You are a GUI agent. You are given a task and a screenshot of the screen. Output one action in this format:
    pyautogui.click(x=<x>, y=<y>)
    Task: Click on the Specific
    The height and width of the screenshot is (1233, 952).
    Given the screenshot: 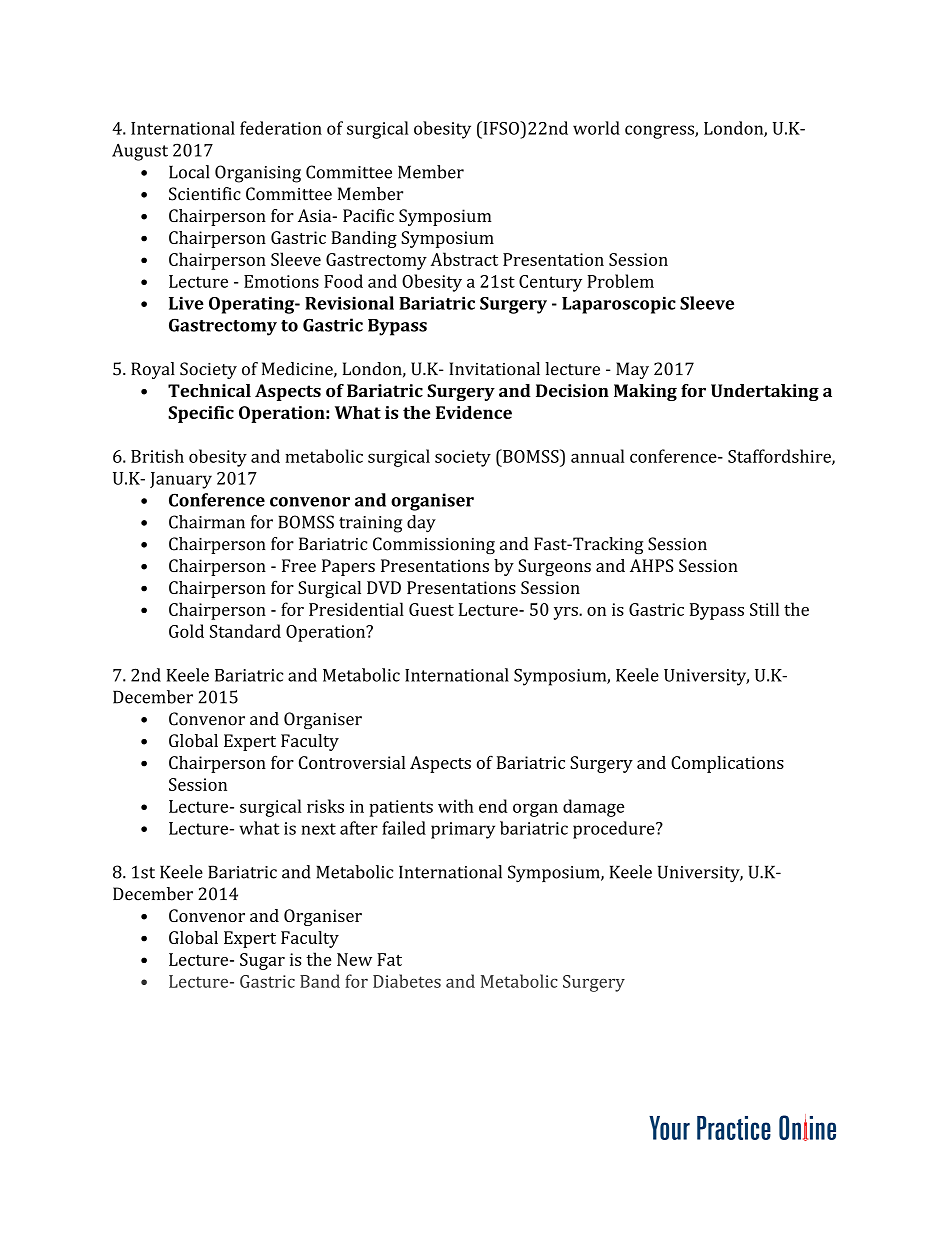 What is the action you would take?
    pyautogui.click(x=201, y=414)
